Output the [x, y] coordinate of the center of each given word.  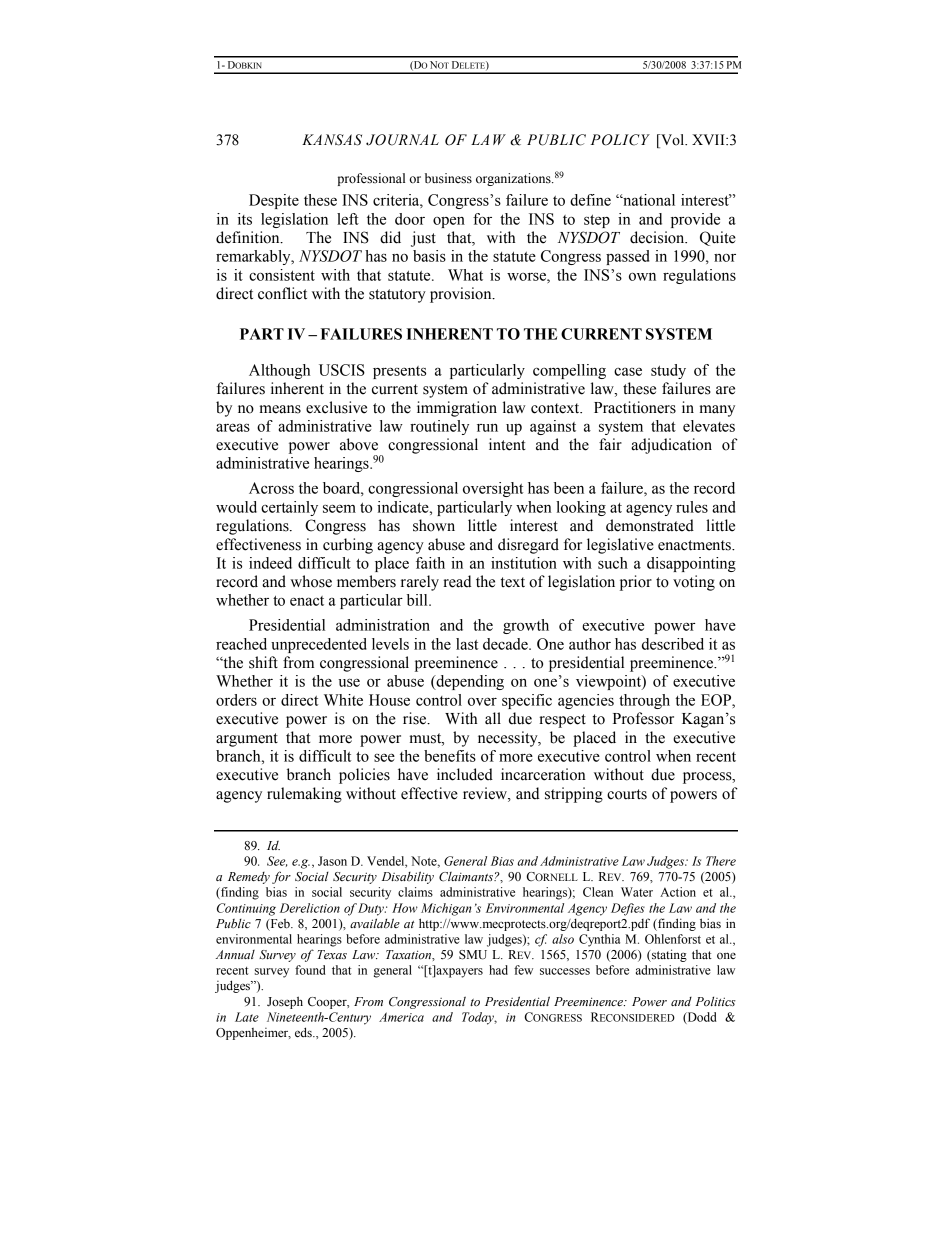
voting [694, 583]
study [668, 371]
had [498, 970]
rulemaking [304, 795]
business [448, 178]
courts [627, 794]
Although [279, 371]
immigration [457, 409]
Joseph [285, 1002]
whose [311, 581]
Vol [672, 141]
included [465, 774]
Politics [715, 1001]
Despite [274, 201]
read [457, 581]
